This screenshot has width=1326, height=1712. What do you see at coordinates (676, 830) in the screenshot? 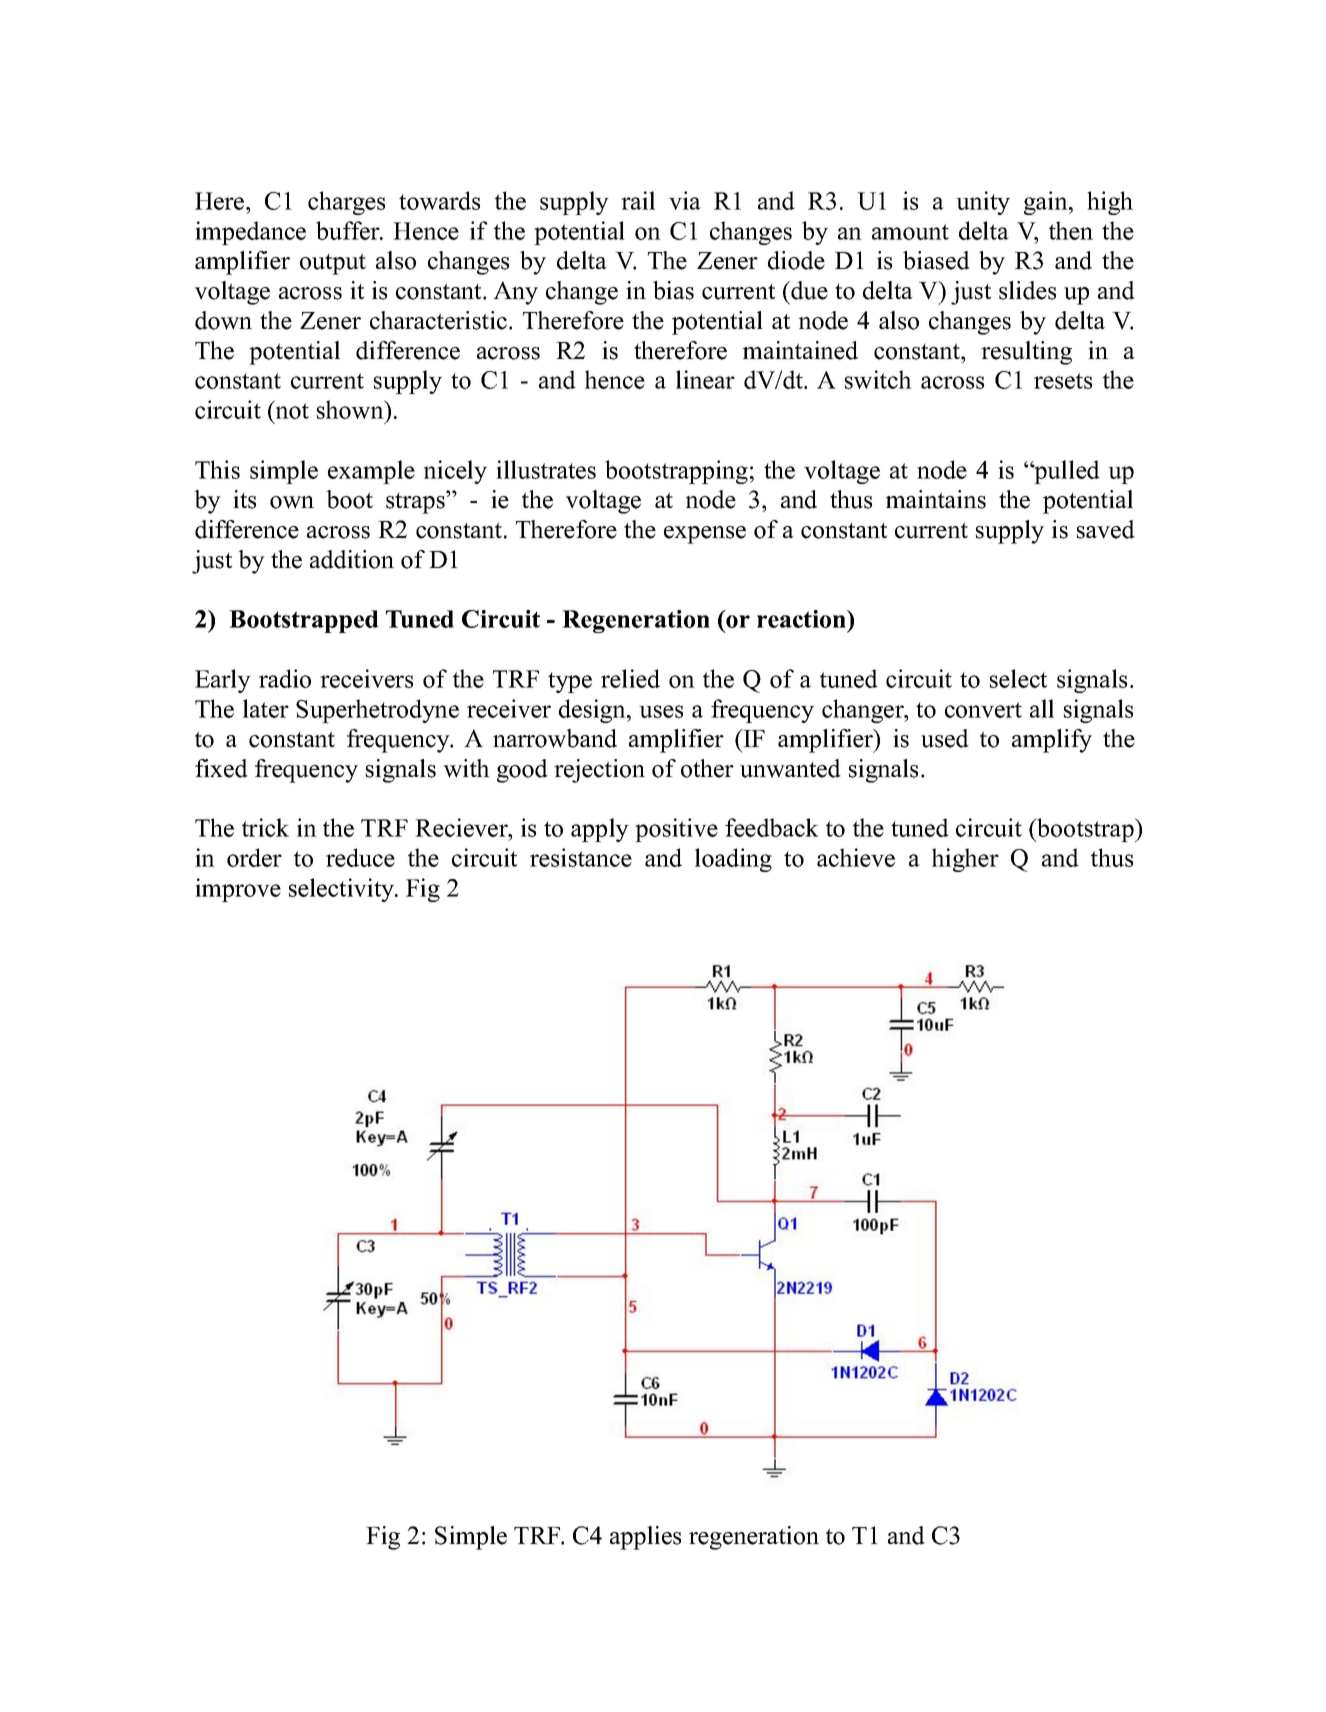
I see `positive` at bounding box center [676, 830].
